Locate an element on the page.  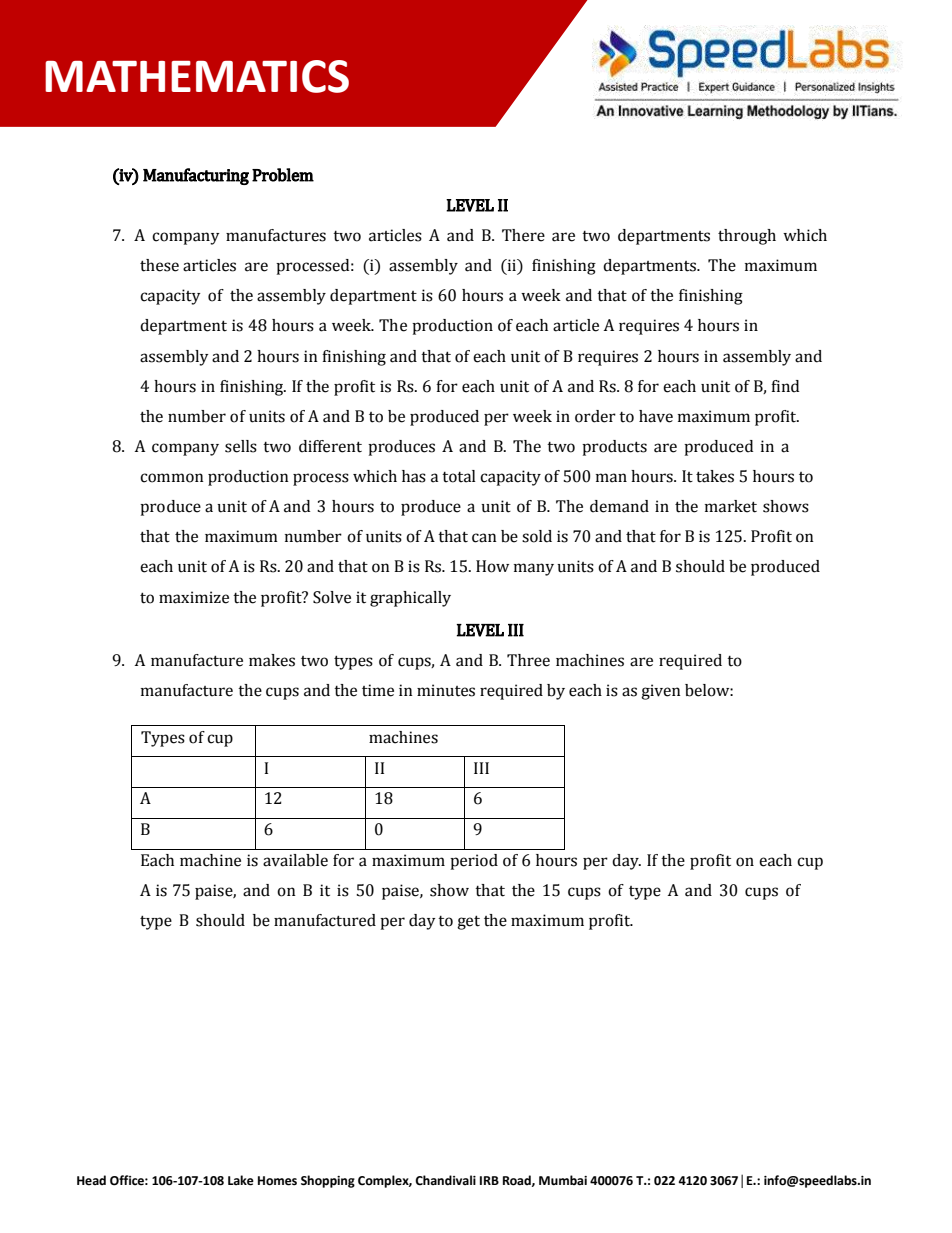
Problem is located at coordinates (283, 175).
